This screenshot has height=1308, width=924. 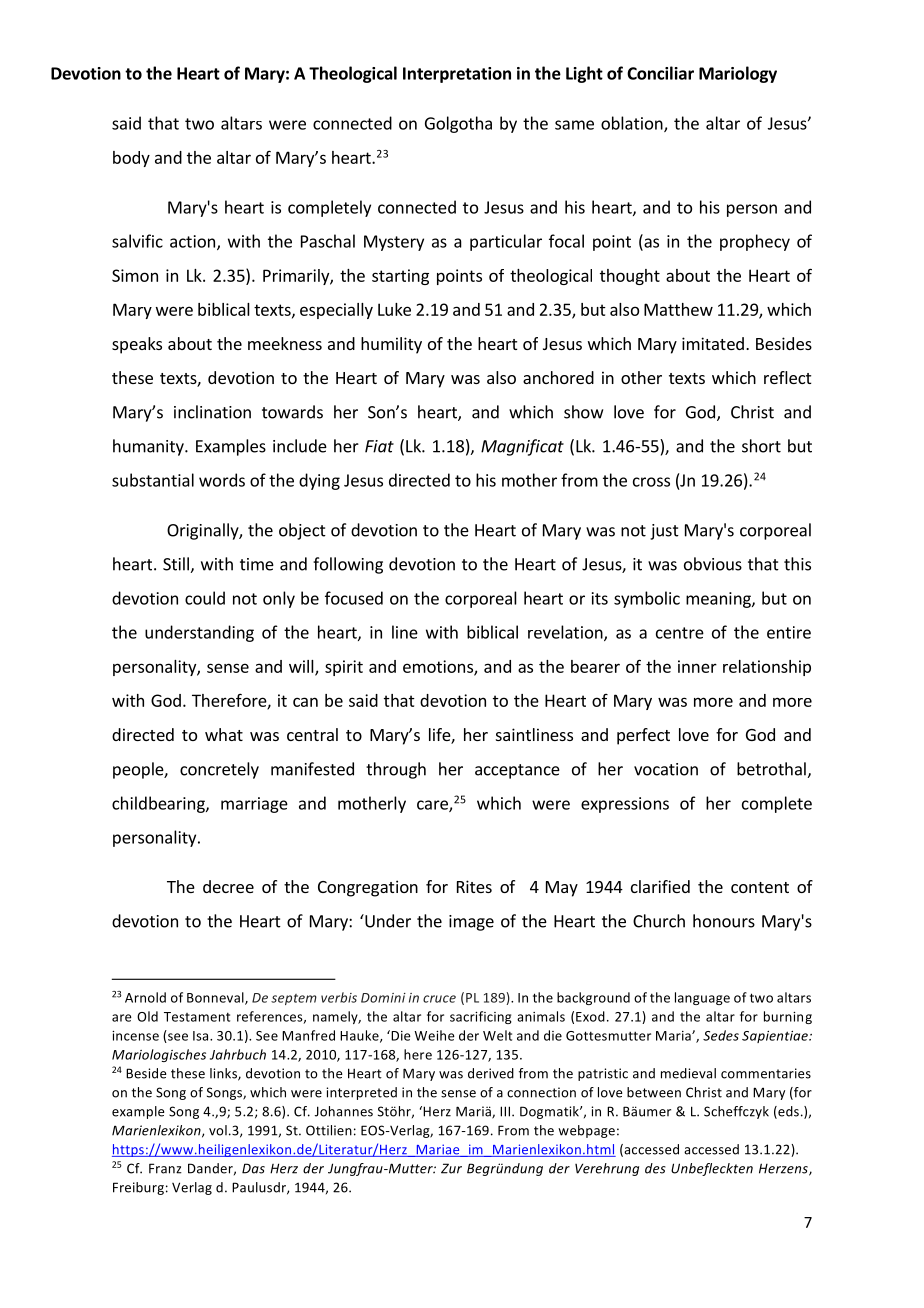 I want to click on centre, so click(x=680, y=633).
